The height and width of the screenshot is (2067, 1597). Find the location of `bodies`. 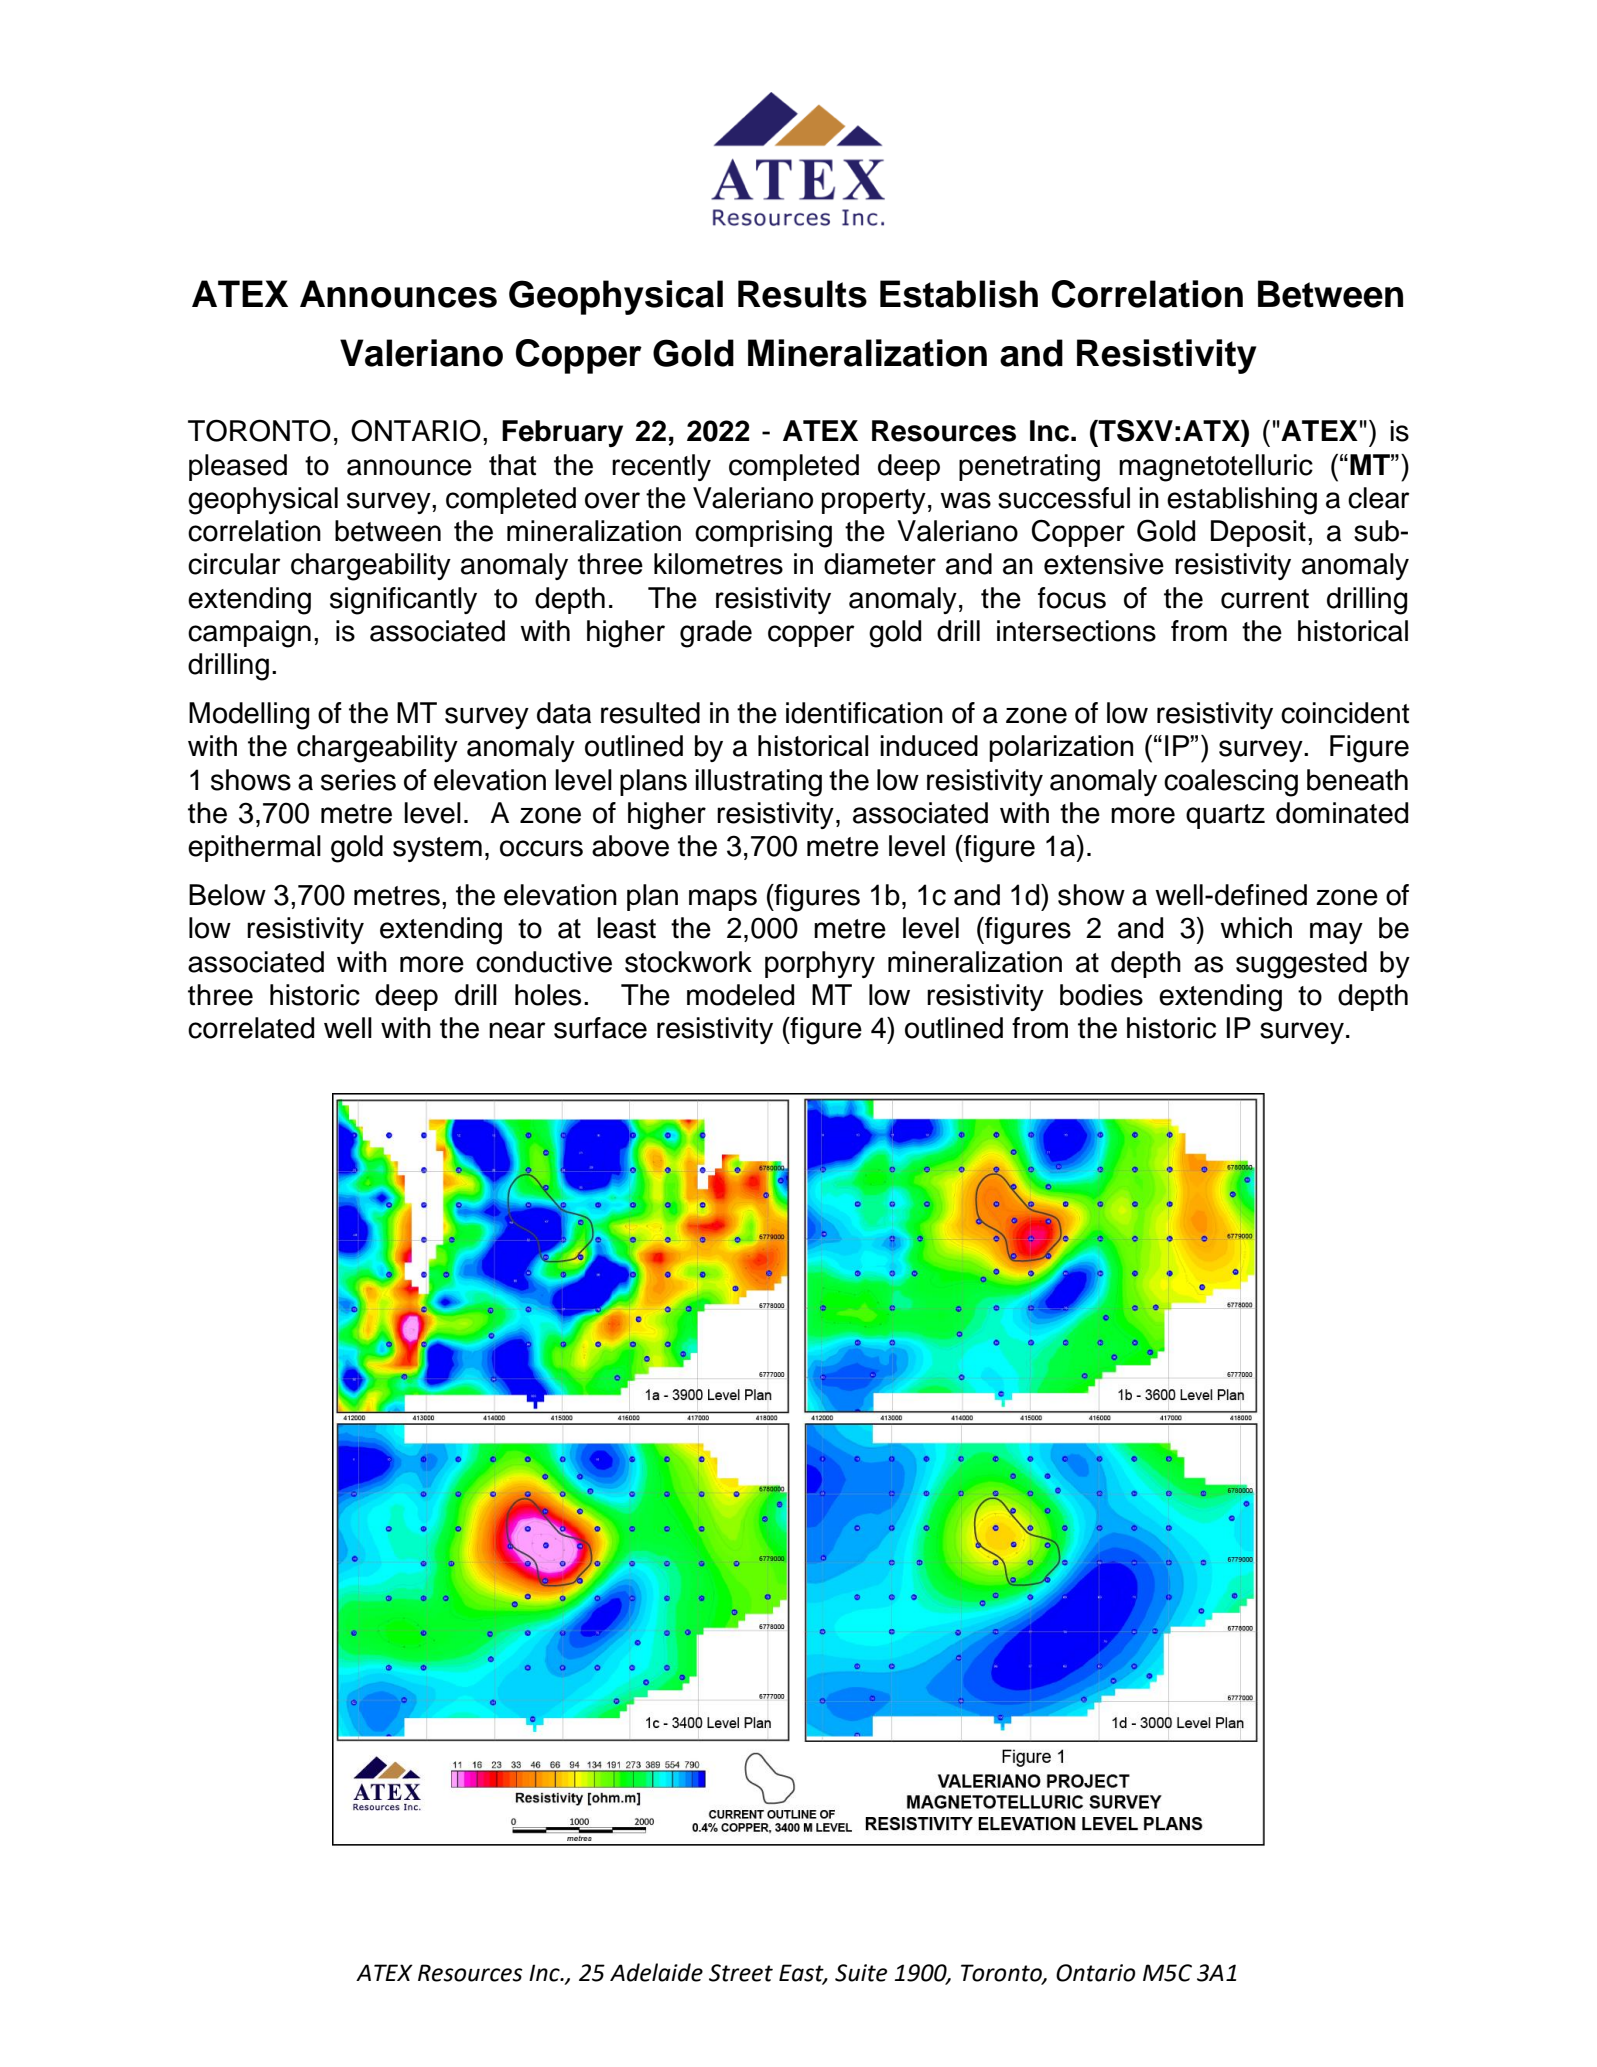

bodies is located at coordinates (1101, 995).
